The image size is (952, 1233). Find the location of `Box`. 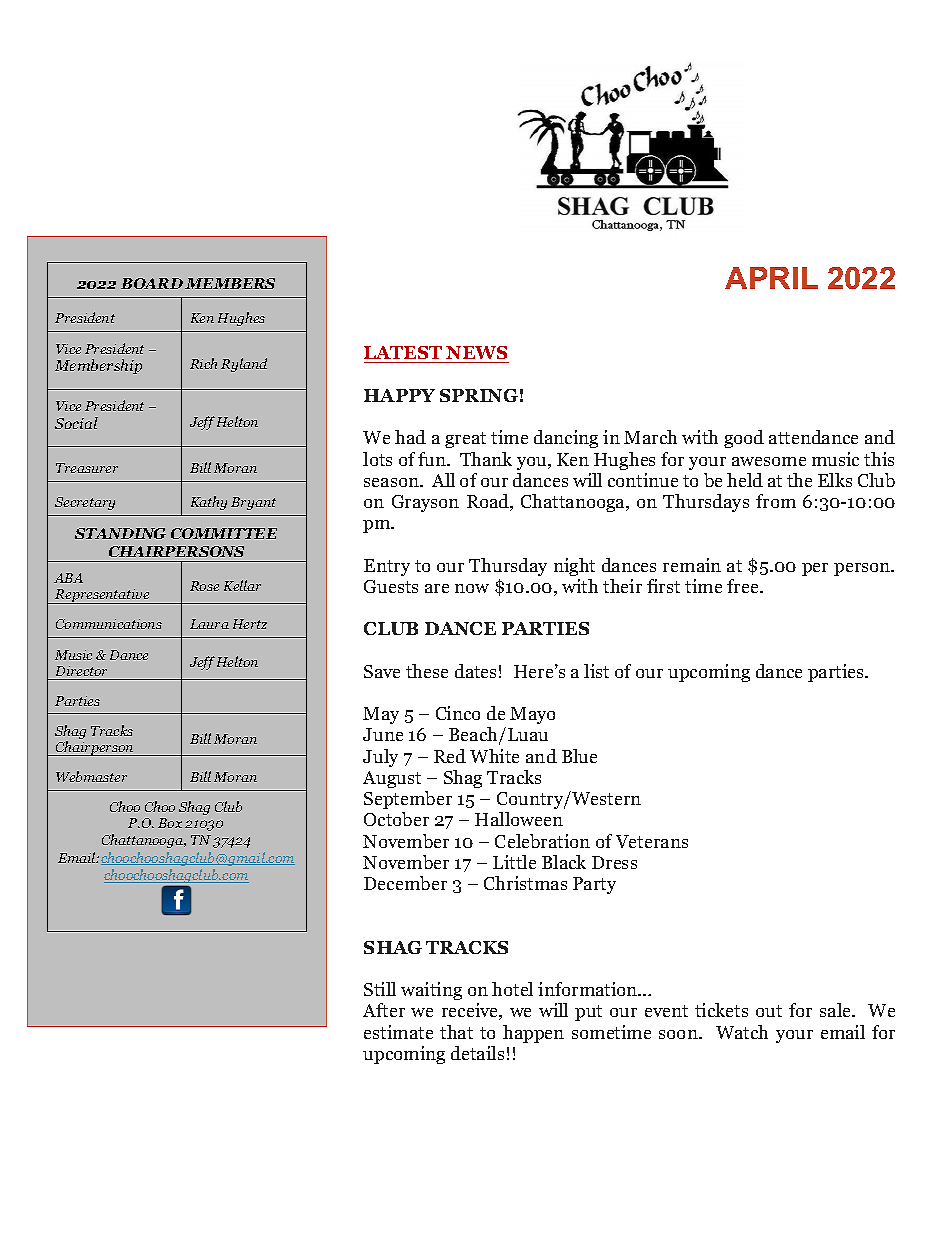

Box is located at coordinates (170, 823).
